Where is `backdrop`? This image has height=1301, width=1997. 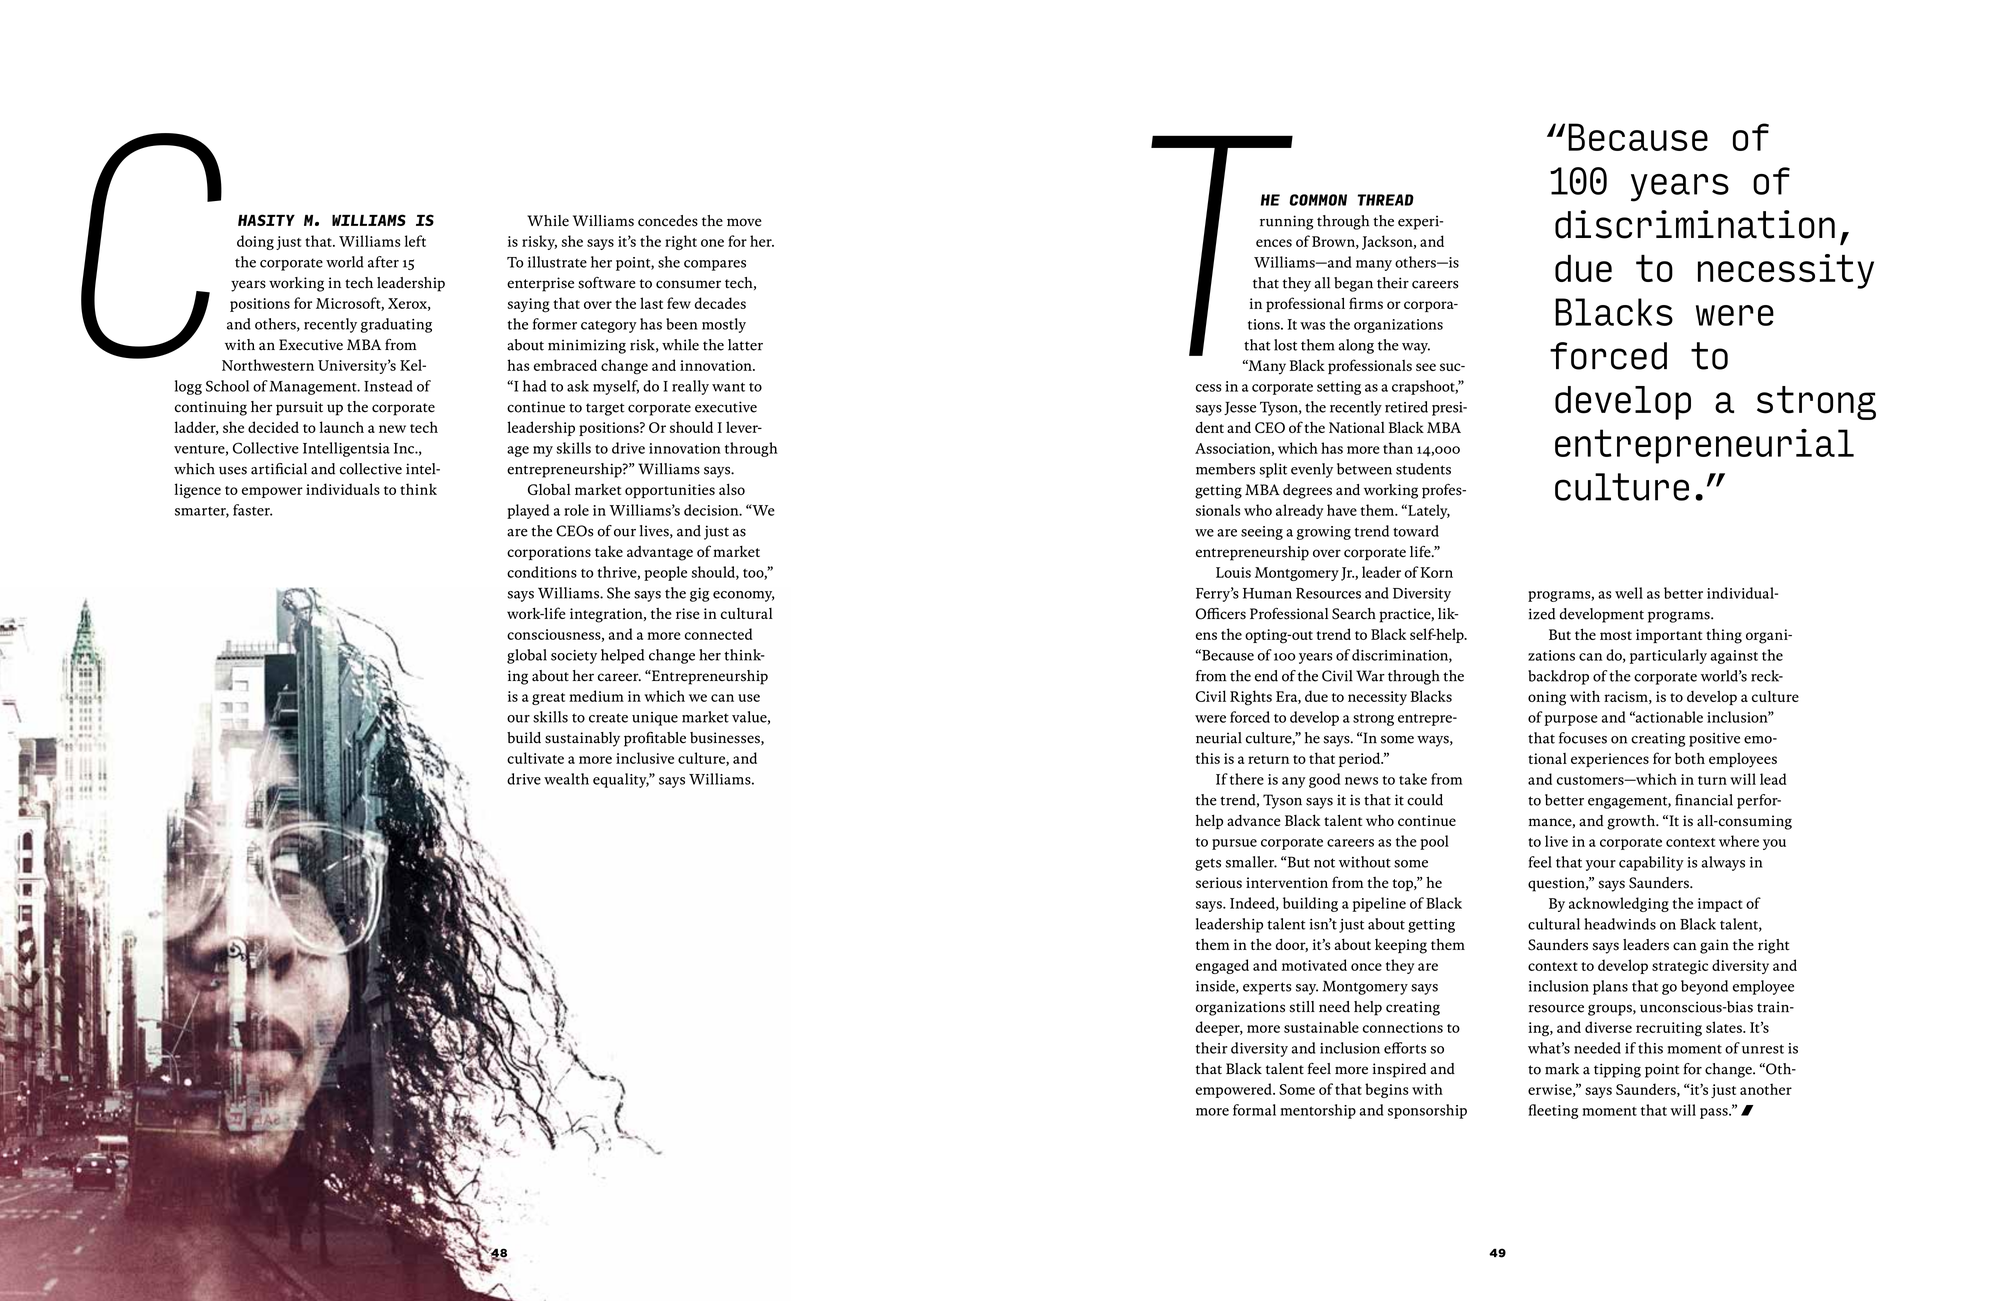
backdrop is located at coordinates (1558, 677).
